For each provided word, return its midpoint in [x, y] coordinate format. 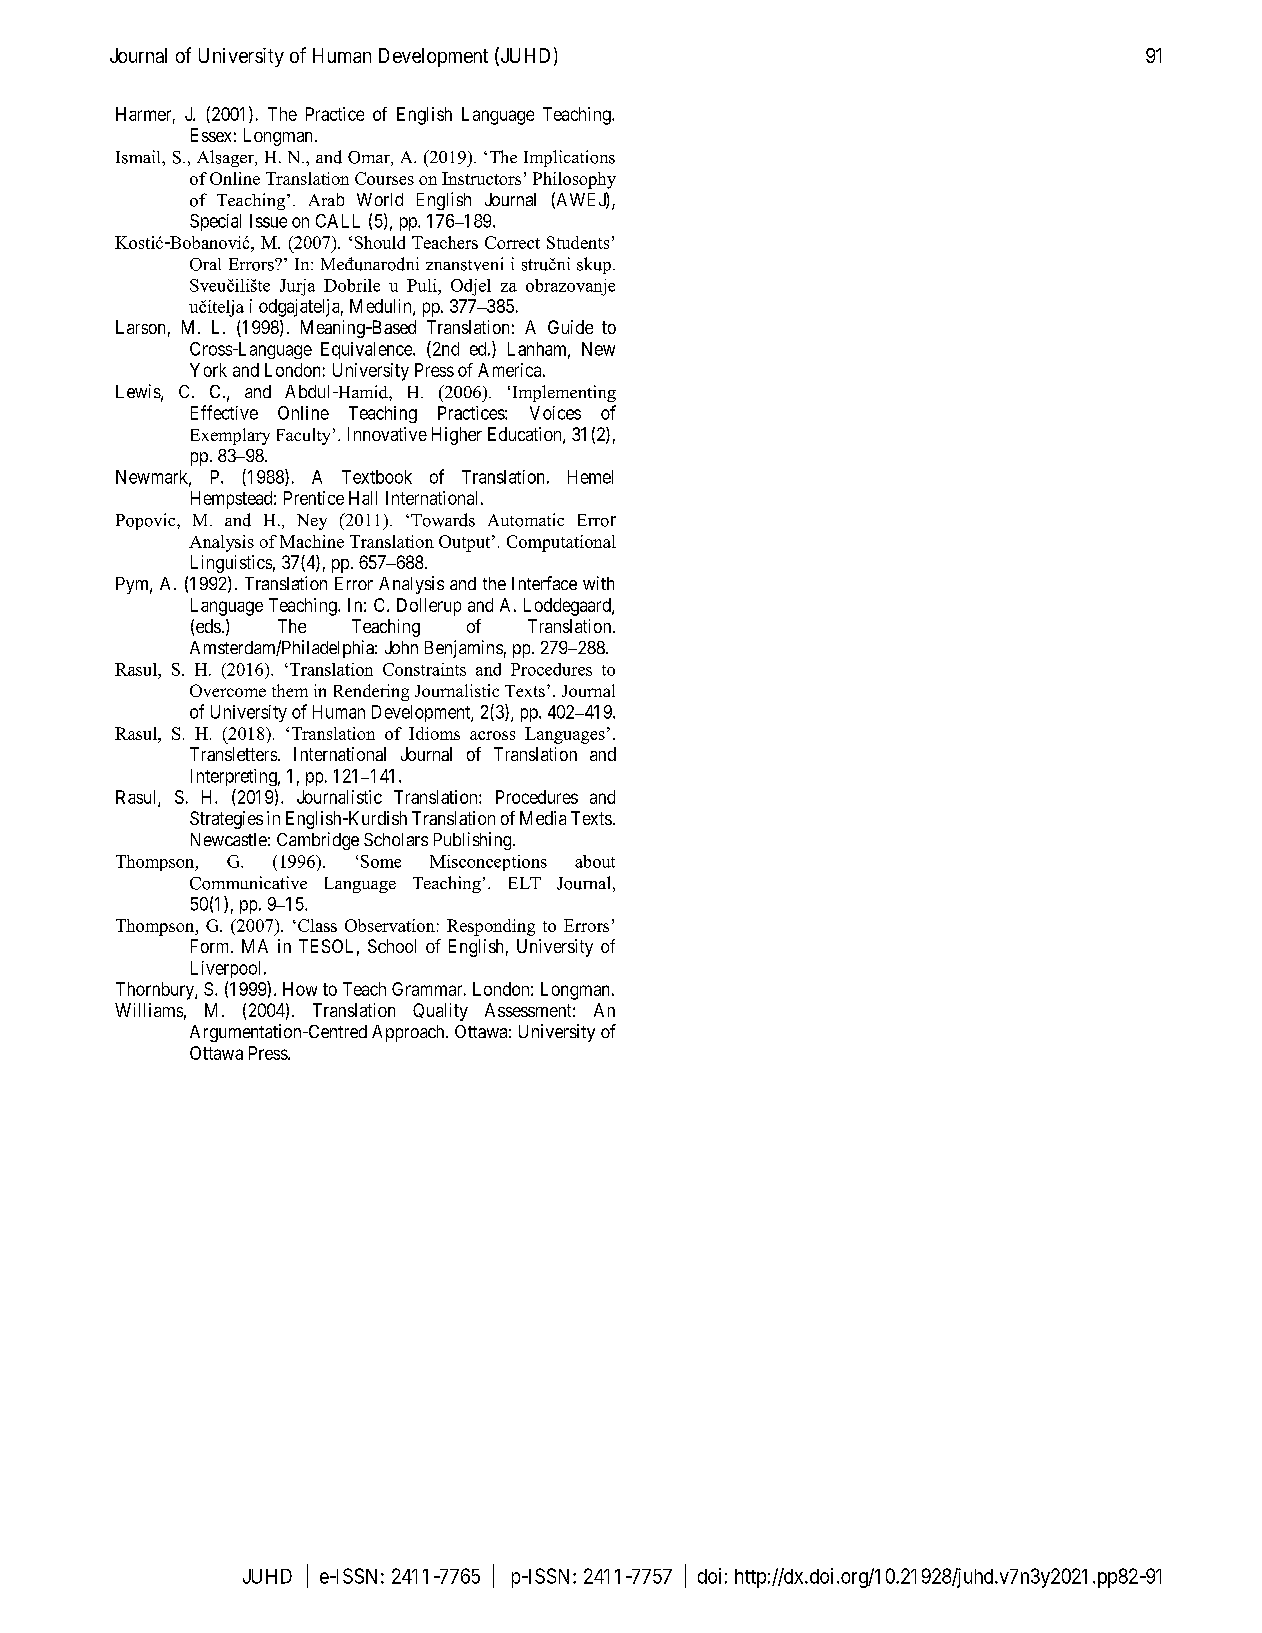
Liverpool [228, 969]
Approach [409, 1033]
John [401, 647]
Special [215, 222]
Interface [544, 583]
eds [208, 626]
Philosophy [574, 180]
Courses [384, 178]
